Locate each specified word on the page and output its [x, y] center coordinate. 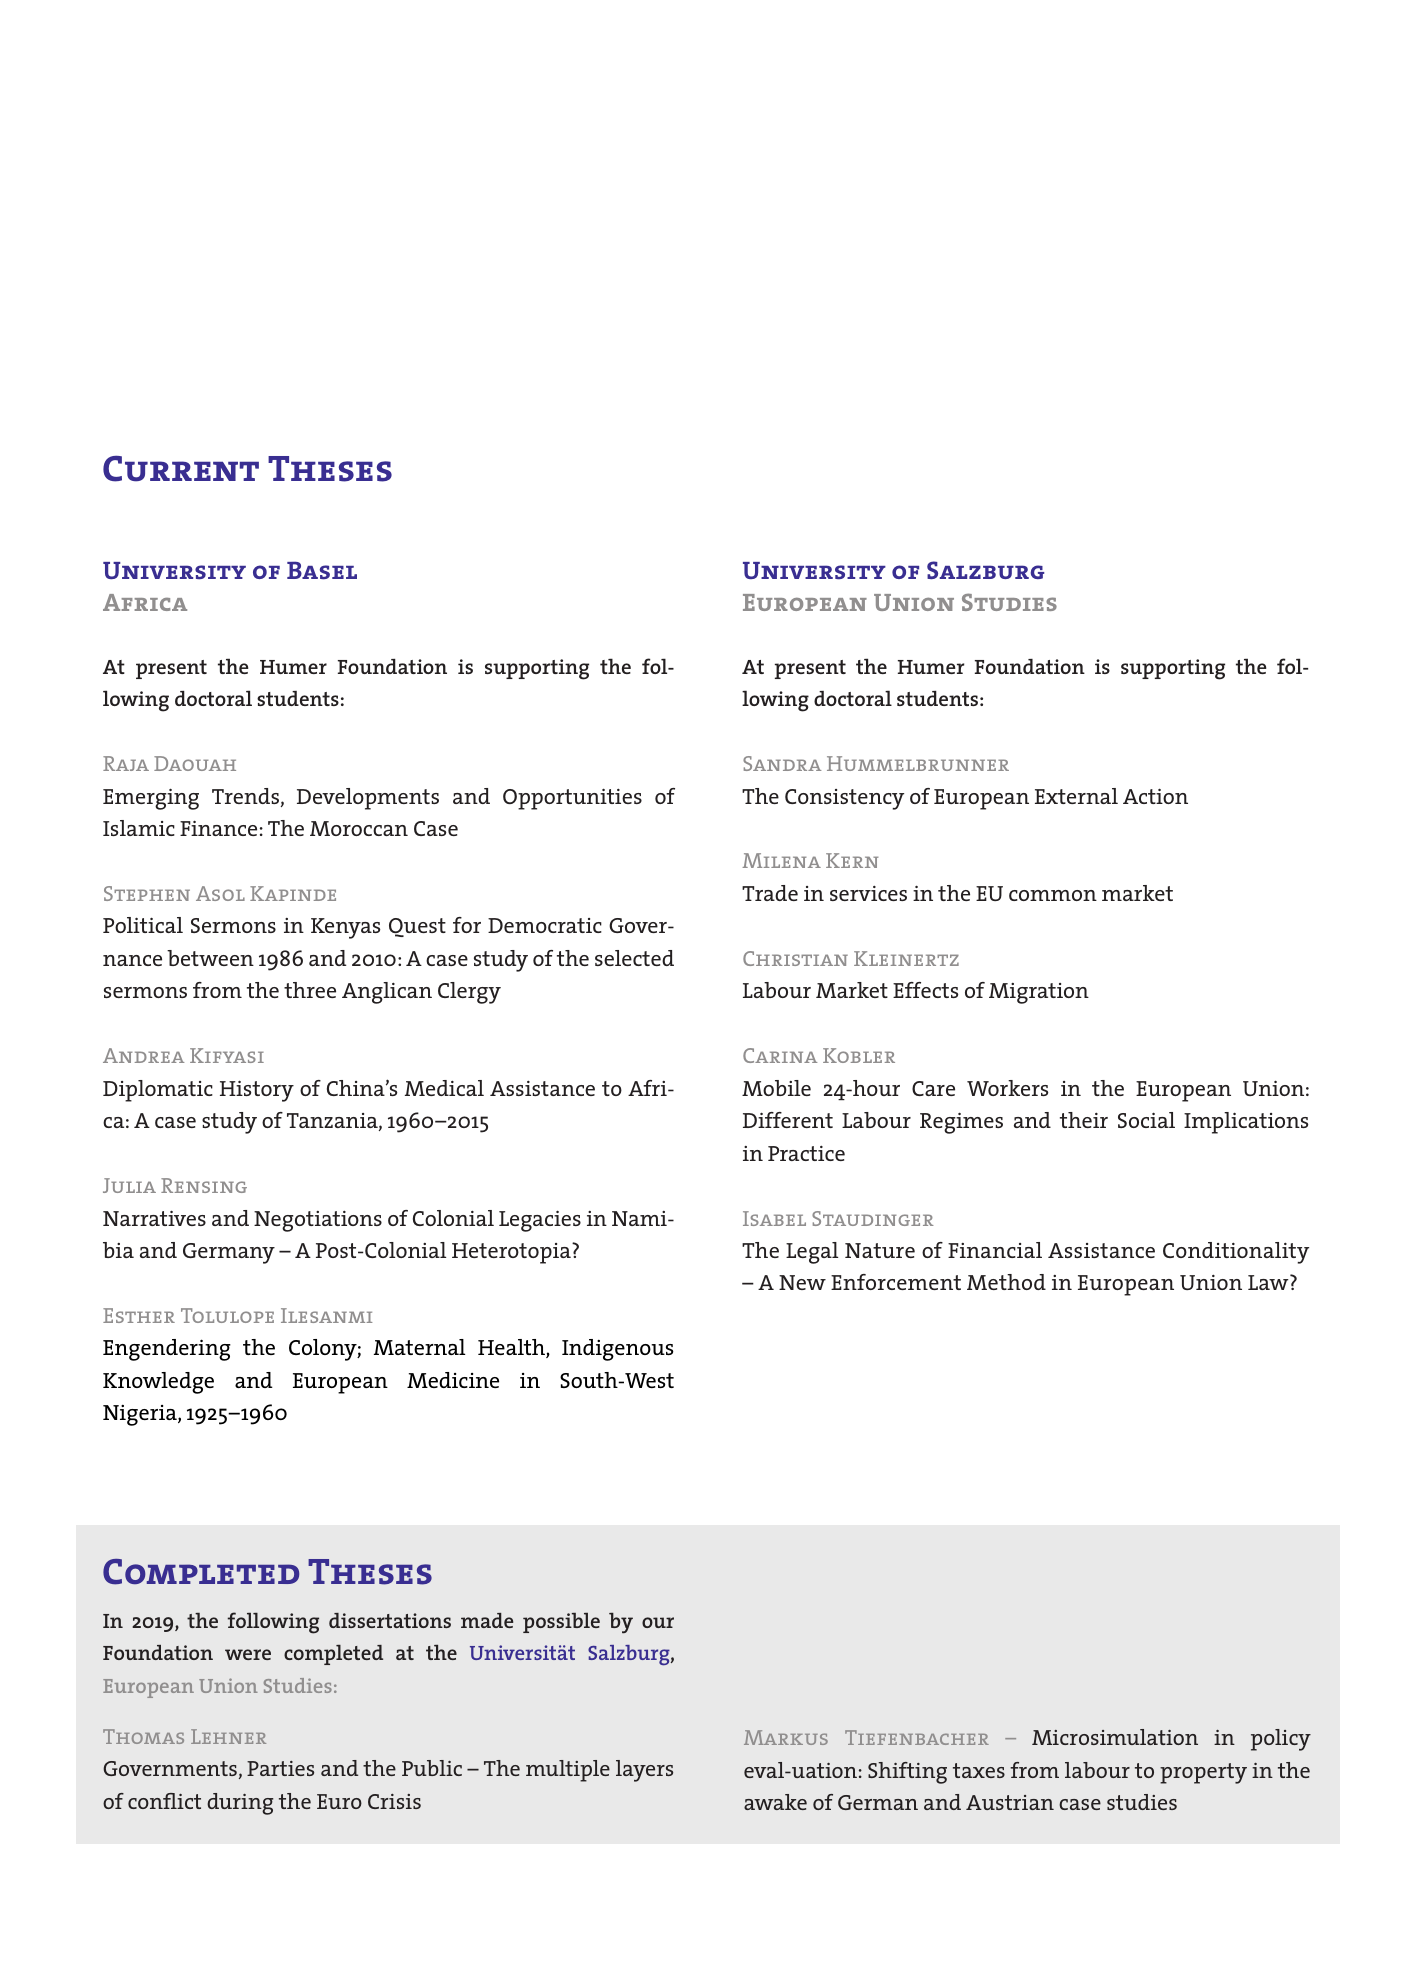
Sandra [782, 763]
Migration [1039, 993]
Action [1155, 796]
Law [1269, 1282]
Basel [322, 570]
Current [181, 469]
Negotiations [318, 1221]
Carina [780, 1055]
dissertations [390, 1620]
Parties [280, 1768]
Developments [368, 799]
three [310, 990]
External [1076, 796]
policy [1281, 1740]
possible [561, 1623]
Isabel [774, 1218]
